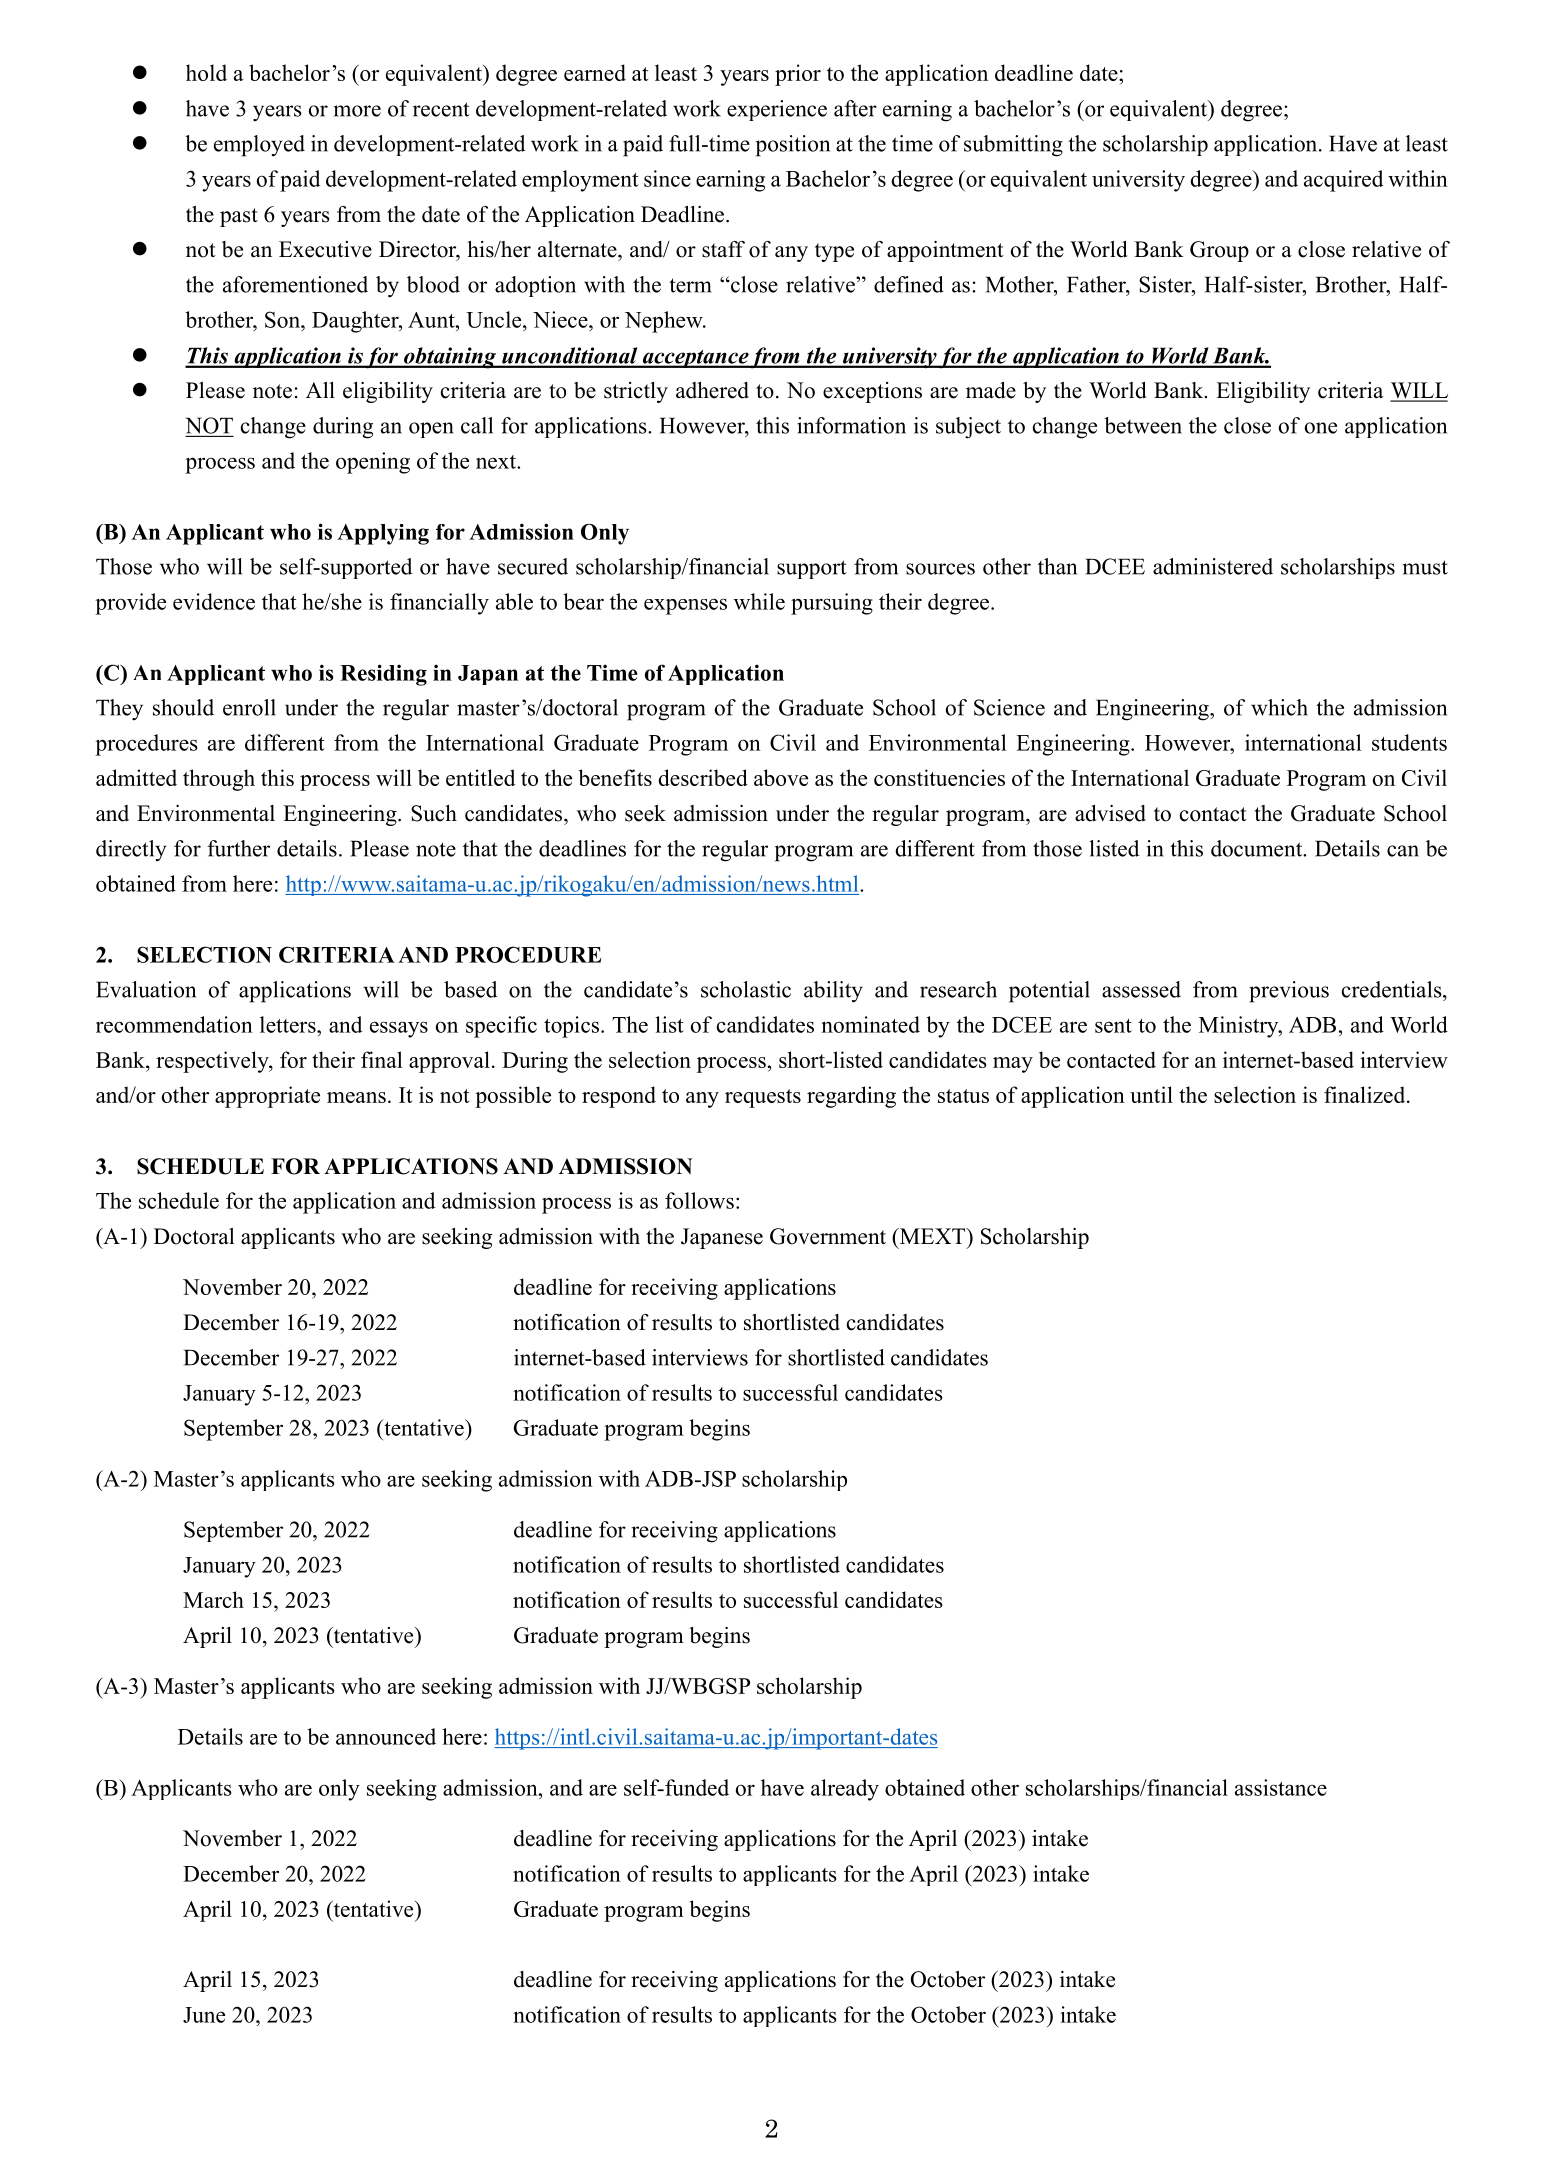  I want to click on requests, so click(763, 1098).
